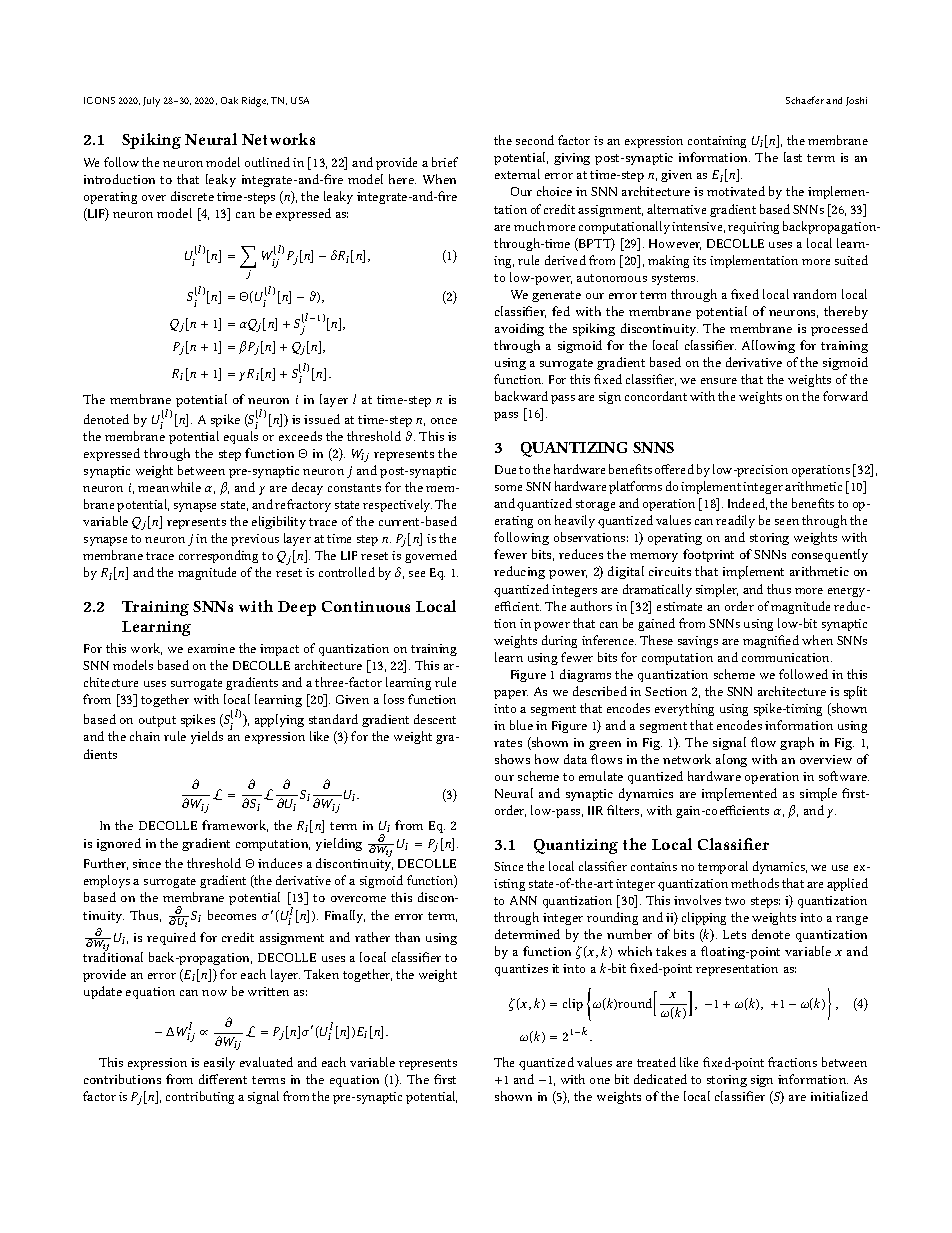  I want to click on temporal, so click(723, 867).
